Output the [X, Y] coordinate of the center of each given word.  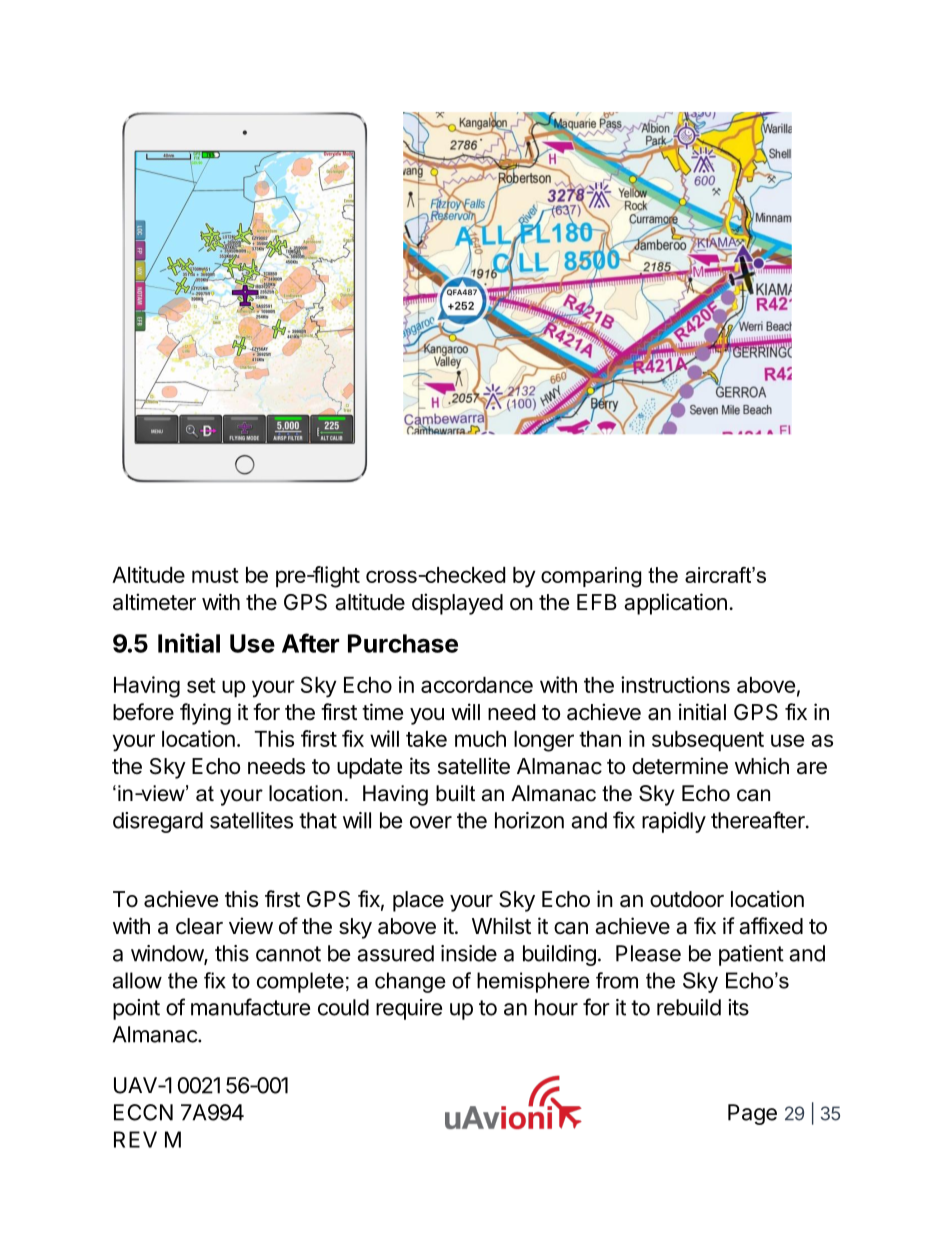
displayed [457, 604]
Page [752, 1114]
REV [135, 1139]
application [675, 604]
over [431, 822]
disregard [158, 822]
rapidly [674, 822]
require [409, 1009]
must [215, 575]
